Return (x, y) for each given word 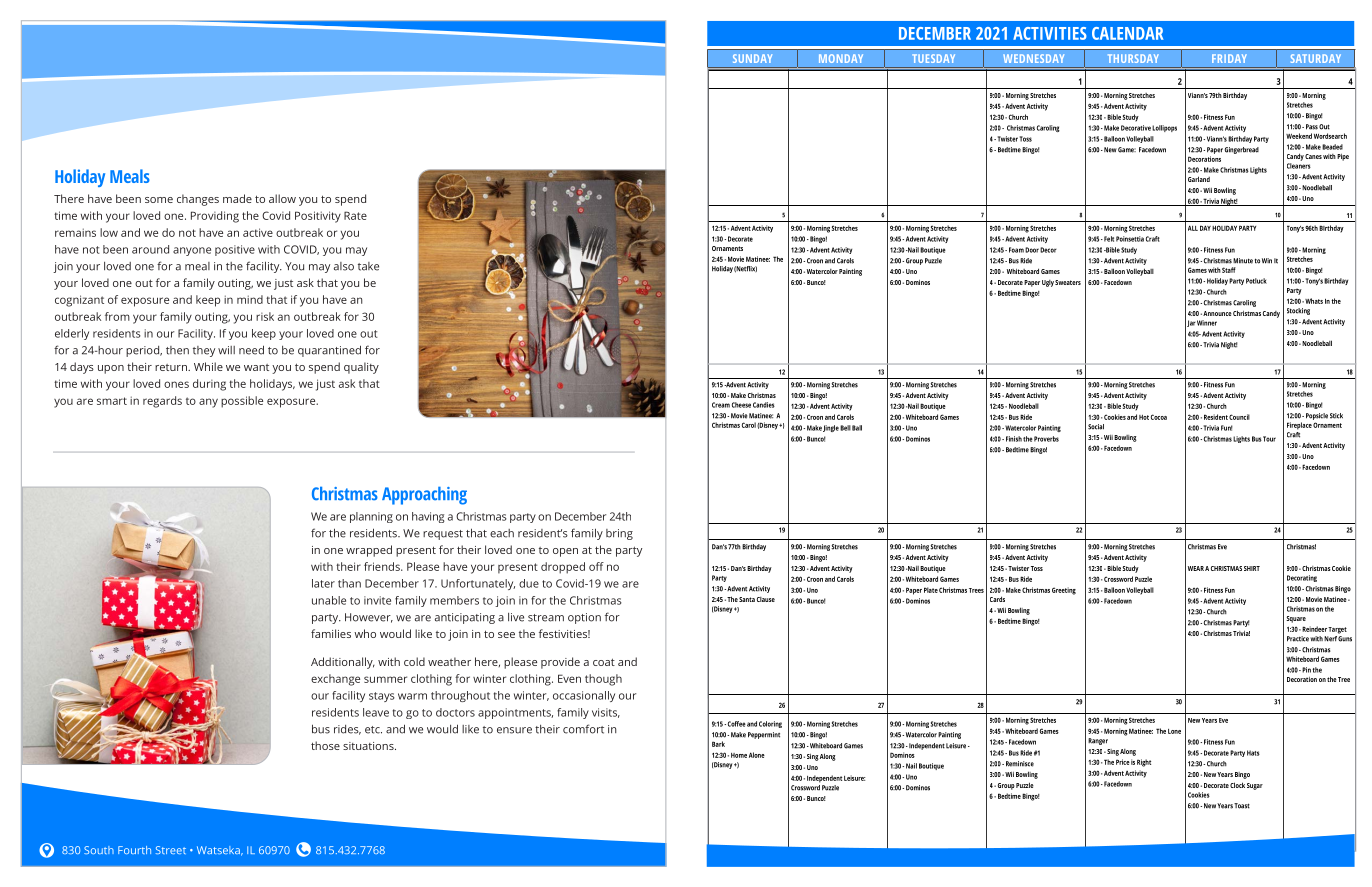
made (237, 198)
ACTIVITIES (1050, 33)
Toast (1242, 806)
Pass (1312, 127)
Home (739, 755)
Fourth (134, 850)
